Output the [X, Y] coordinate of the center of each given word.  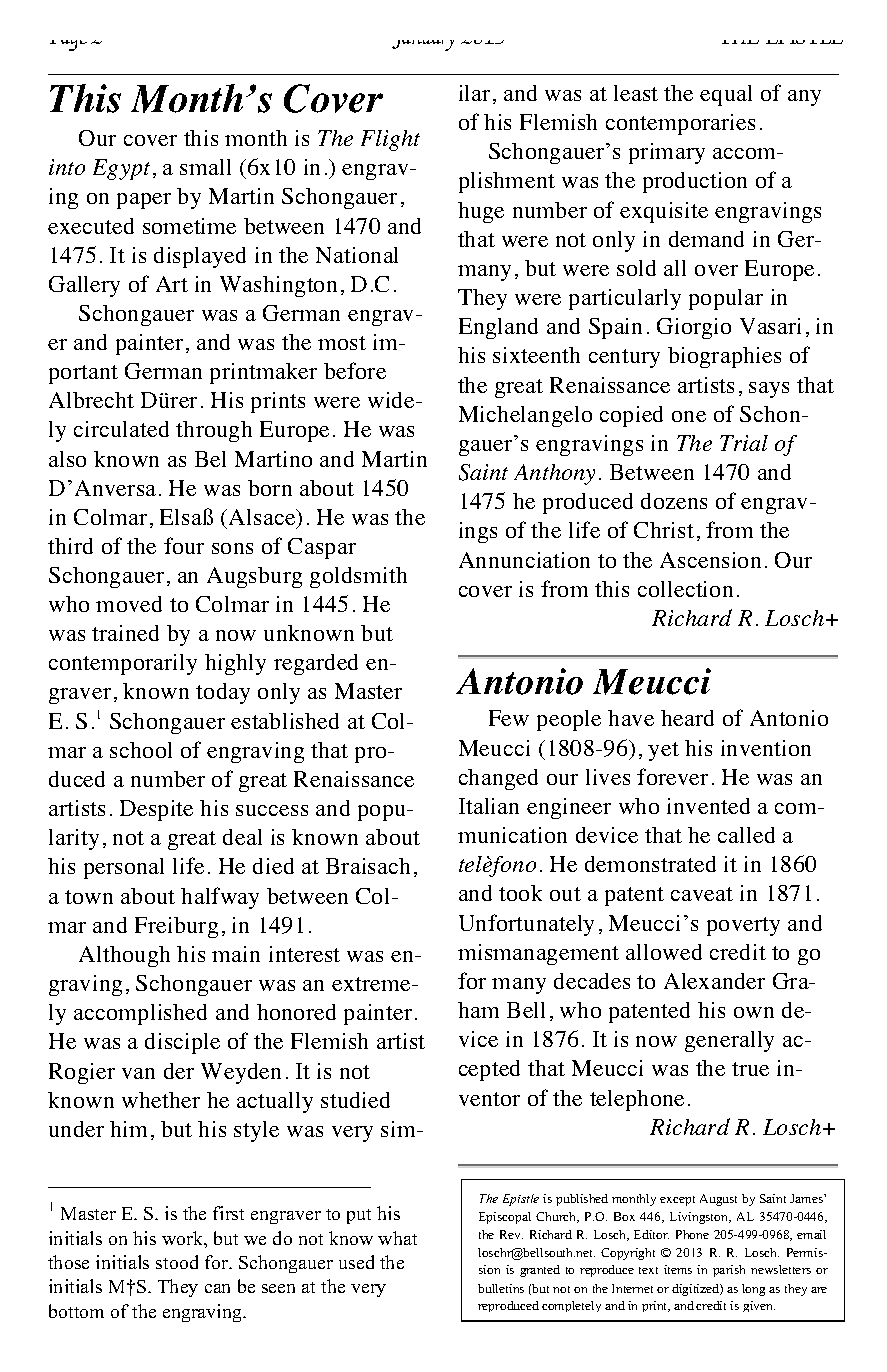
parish [729, 1271]
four [184, 545]
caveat [702, 894]
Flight [390, 140]
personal [124, 868]
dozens [674, 501]
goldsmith [358, 577]
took [520, 893]
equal [726, 95]
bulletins [501, 1288]
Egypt [121, 169]
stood [177, 1262]
